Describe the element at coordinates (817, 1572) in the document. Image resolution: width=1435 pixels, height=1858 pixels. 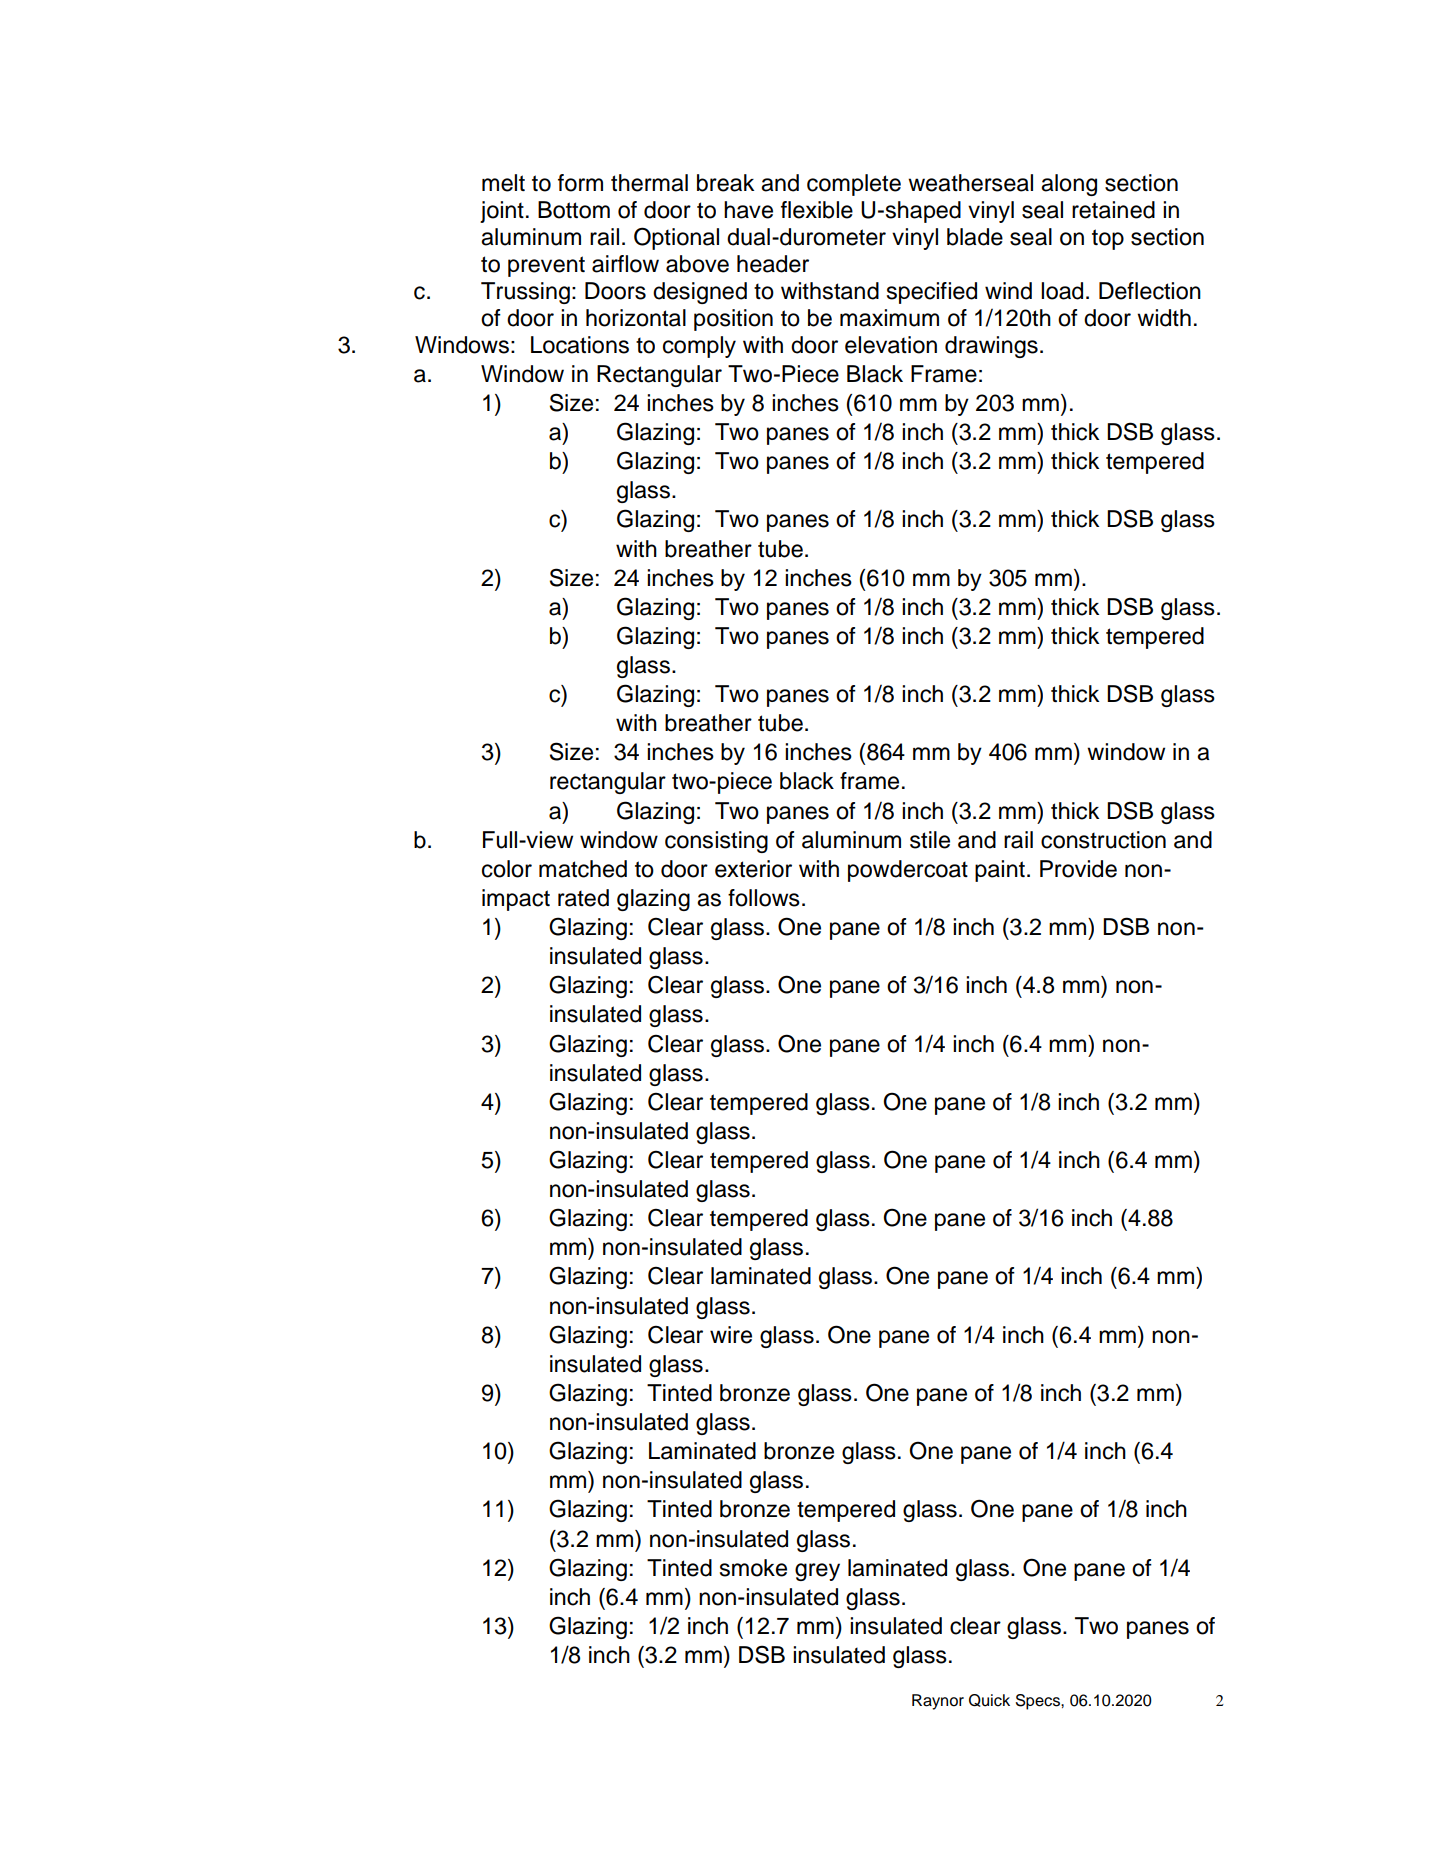
I see `grey` at that location.
